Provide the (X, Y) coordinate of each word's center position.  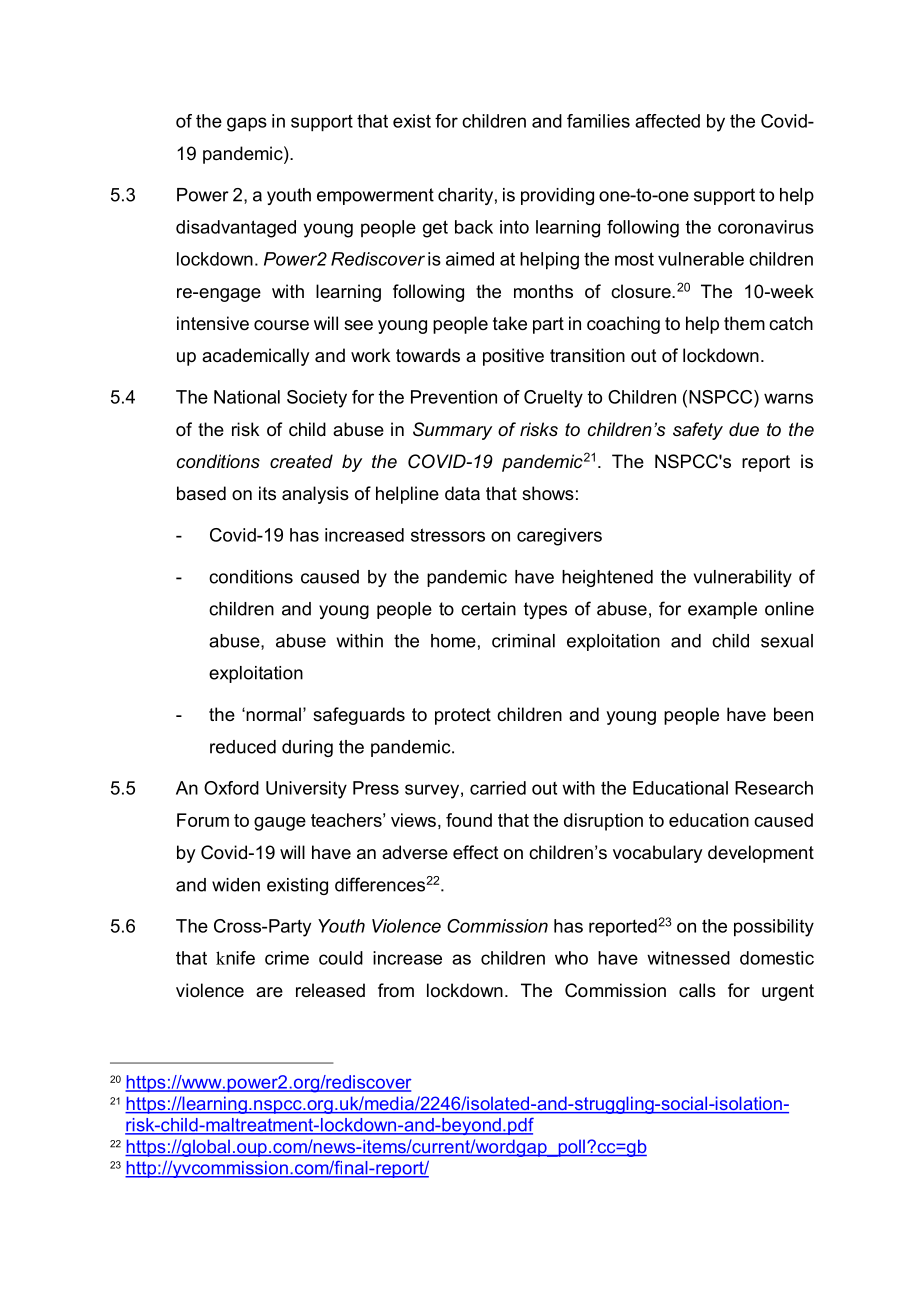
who (571, 958)
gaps (247, 124)
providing (557, 196)
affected (667, 121)
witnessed (688, 958)
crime (287, 958)
